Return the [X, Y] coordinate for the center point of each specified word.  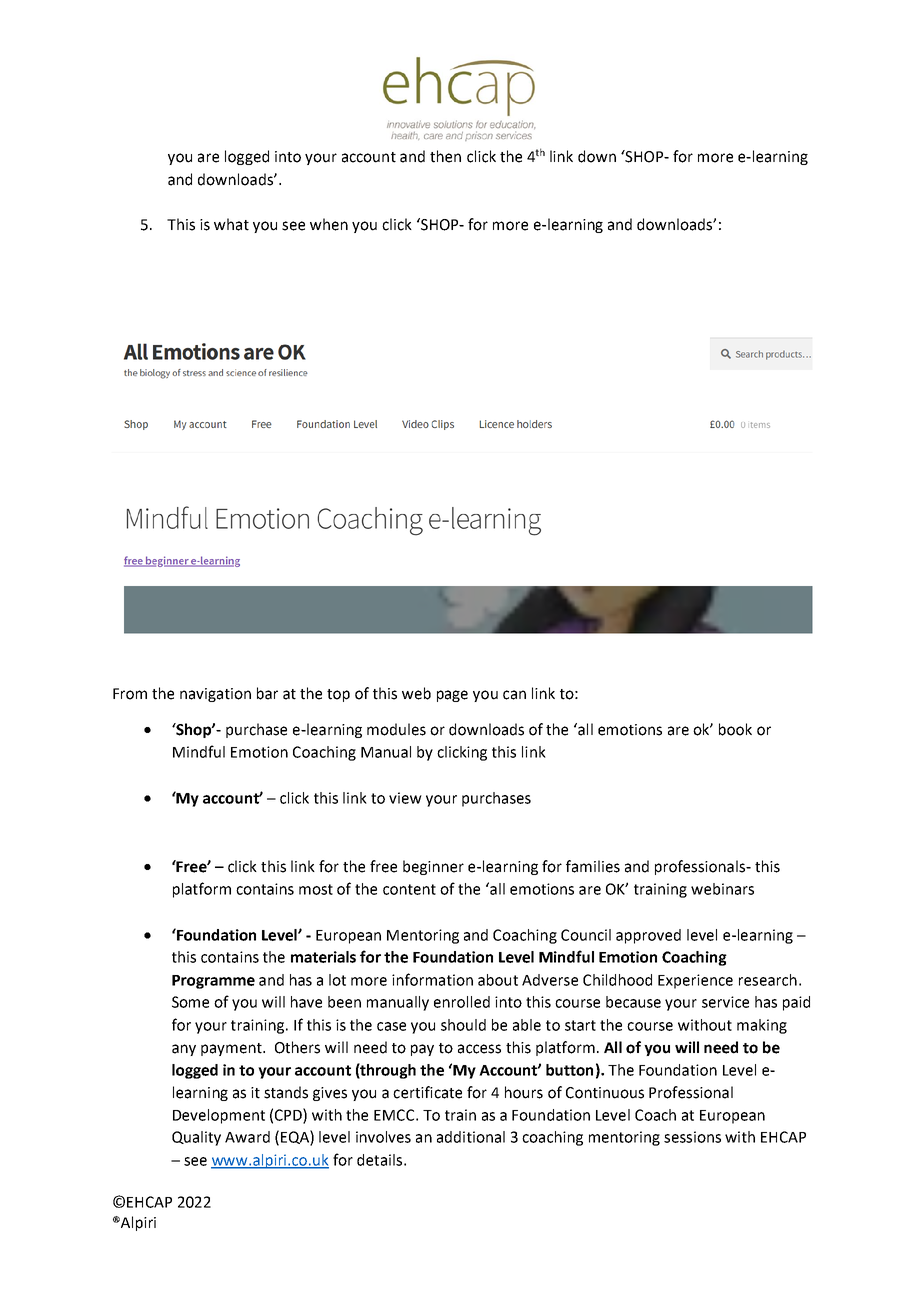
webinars [722, 889]
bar [267, 693]
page [452, 696]
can [514, 695]
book [735, 729]
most [316, 889]
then [445, 156]
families [593, 866]
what [231, 224]
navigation [215, 695]
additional [471, 1137]
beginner [433, 867]
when [329, 224]
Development [219, 1116]
